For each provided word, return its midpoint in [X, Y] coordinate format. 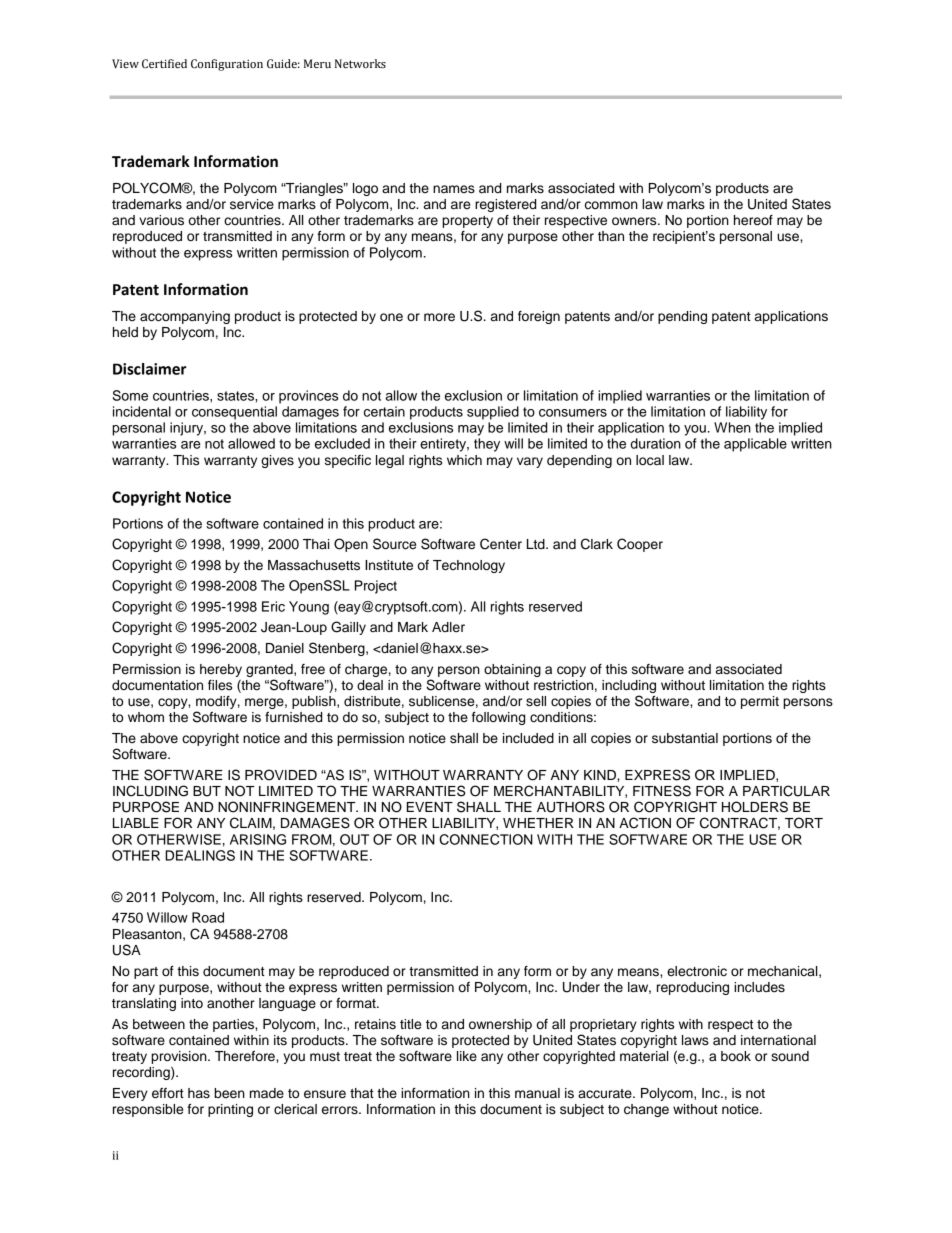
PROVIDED [281, 775]
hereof [753, 220]
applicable [755, 445]
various [161, 220]
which [464, 460]
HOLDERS [755, 807]
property [467, 222]
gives [277, 461]
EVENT [430, 807]
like [467, 1056]
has [199, 1093]
